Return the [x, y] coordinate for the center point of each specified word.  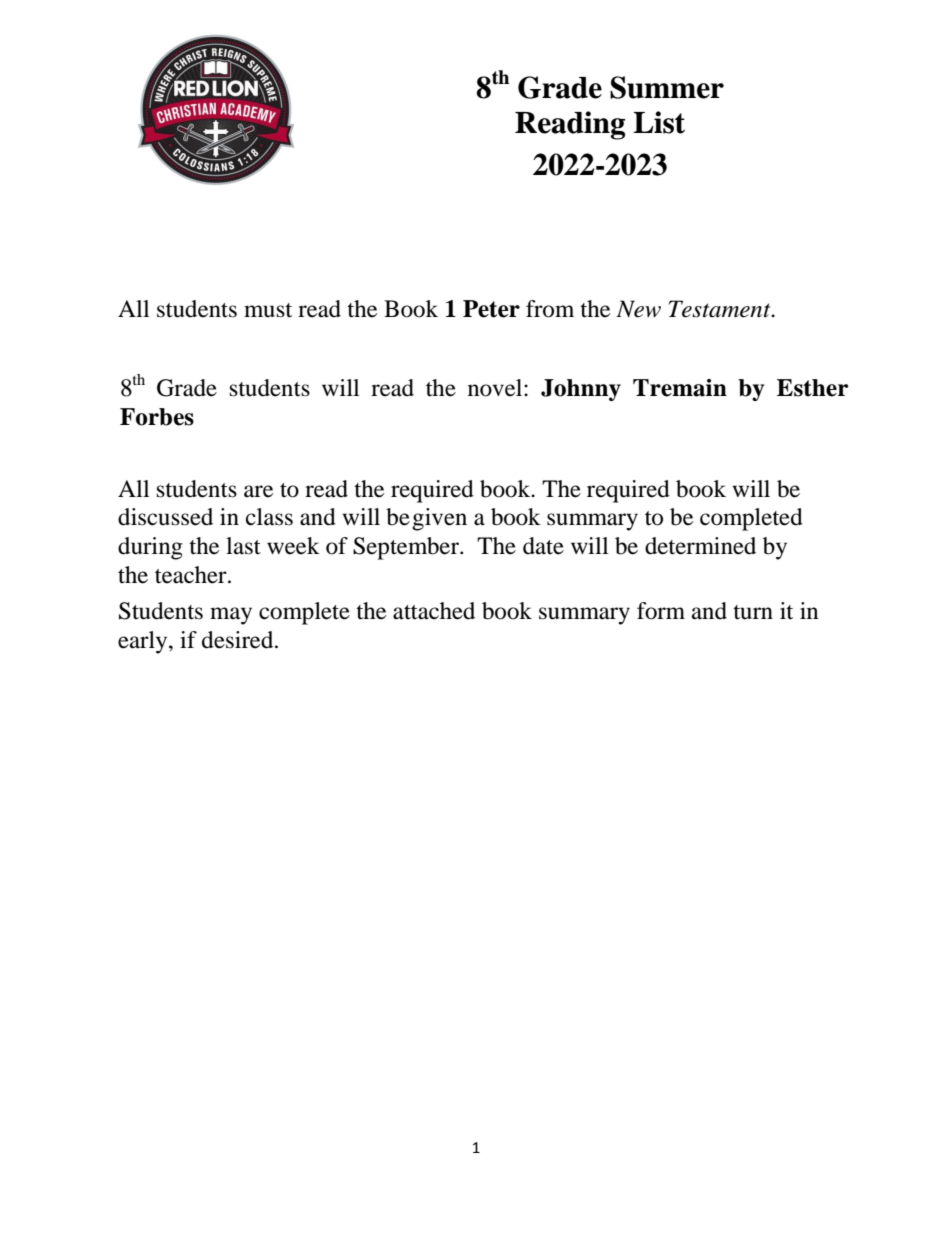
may [231, 616]
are [258, 491]
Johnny [581, 390]
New [638, 309]
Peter [491, 309]
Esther [812, 388]
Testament [721, 309]
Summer [667, 87]
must [268, 310]
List [659, 122]
